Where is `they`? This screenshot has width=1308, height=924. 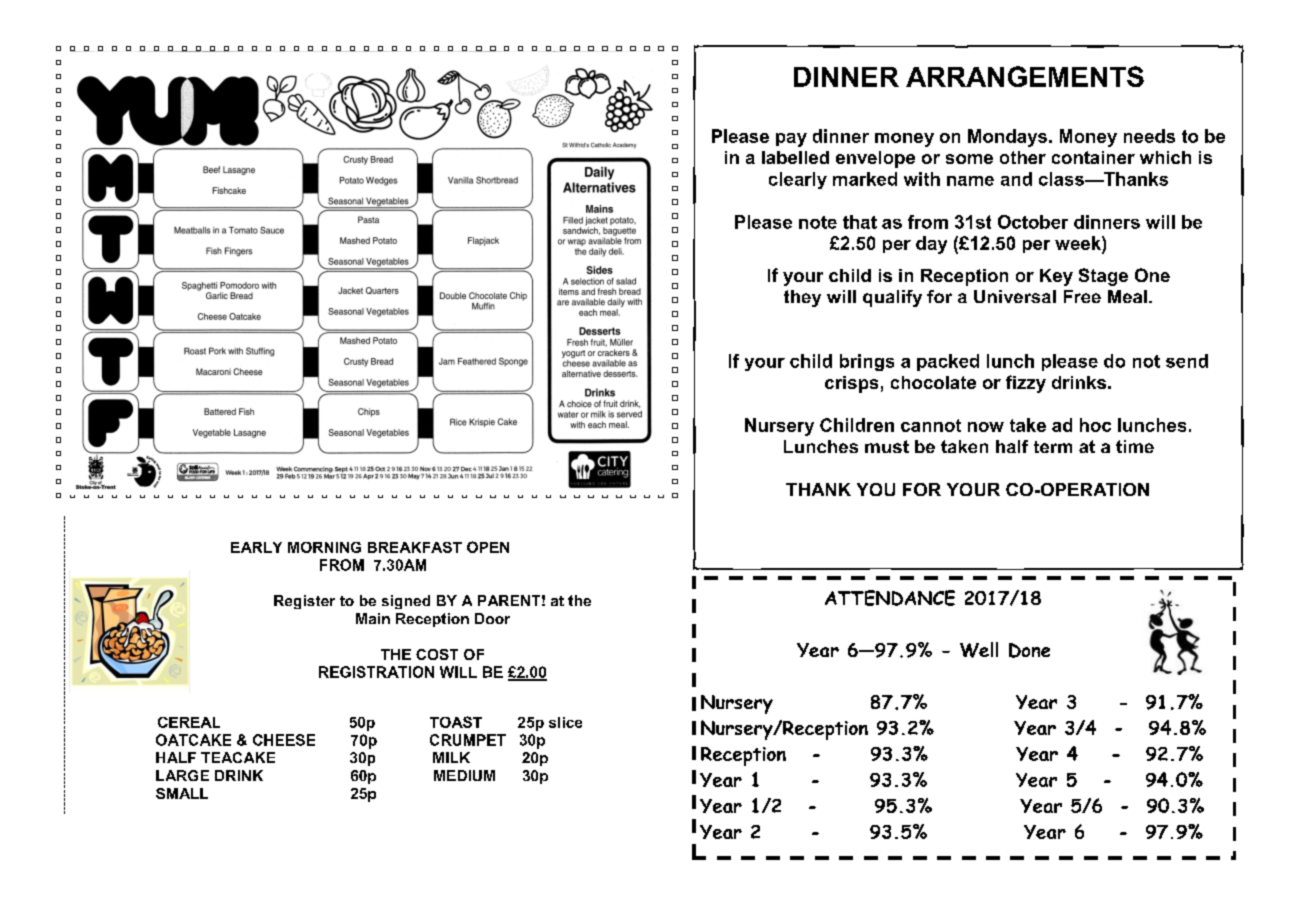
they is located at coordinates (802, 298).
